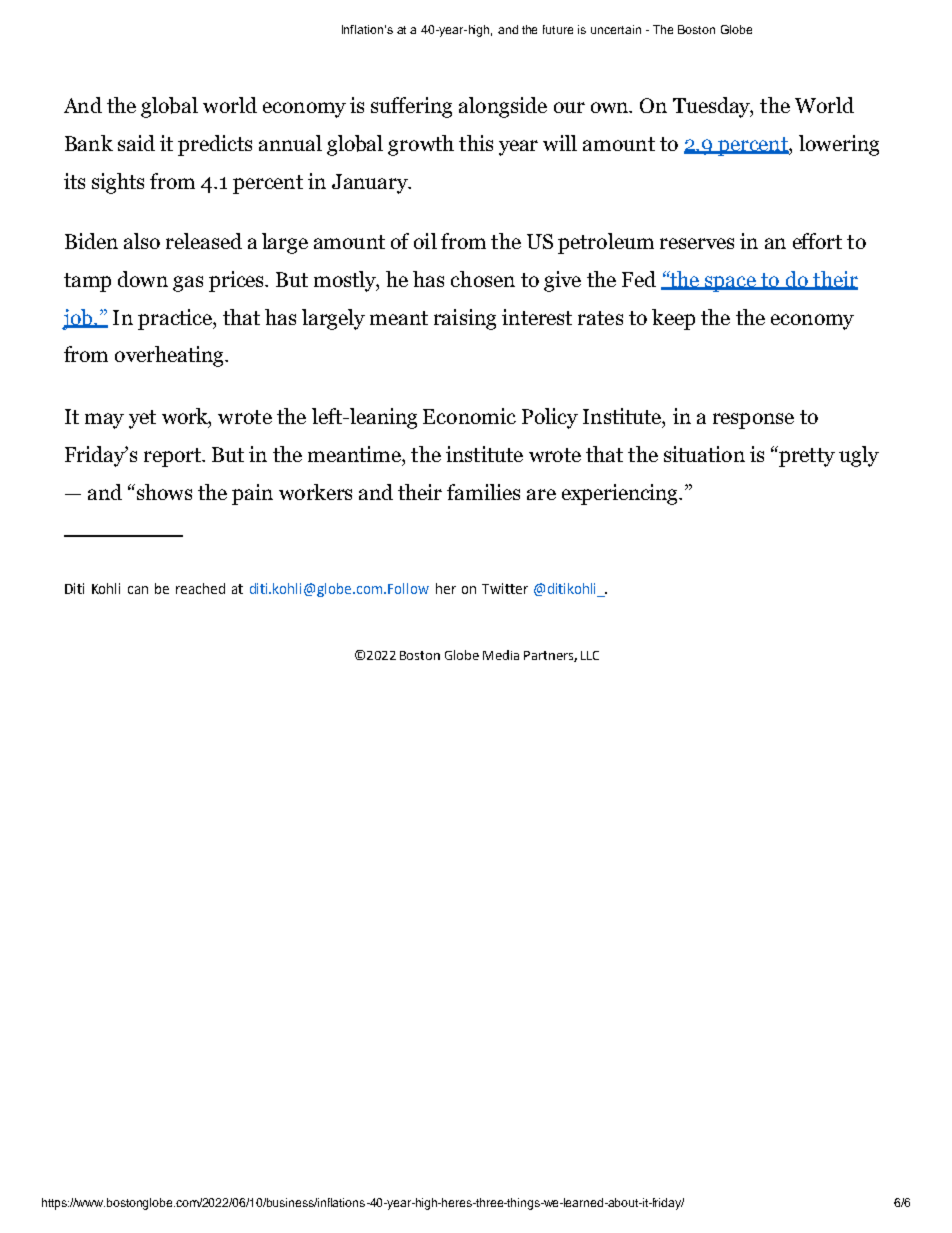 Image resolution: width=952 pixels, height=1233 pixels. What do you see at coordinates (465, 319) in the document?
I see `raising` at bounding box center [465, 319].
